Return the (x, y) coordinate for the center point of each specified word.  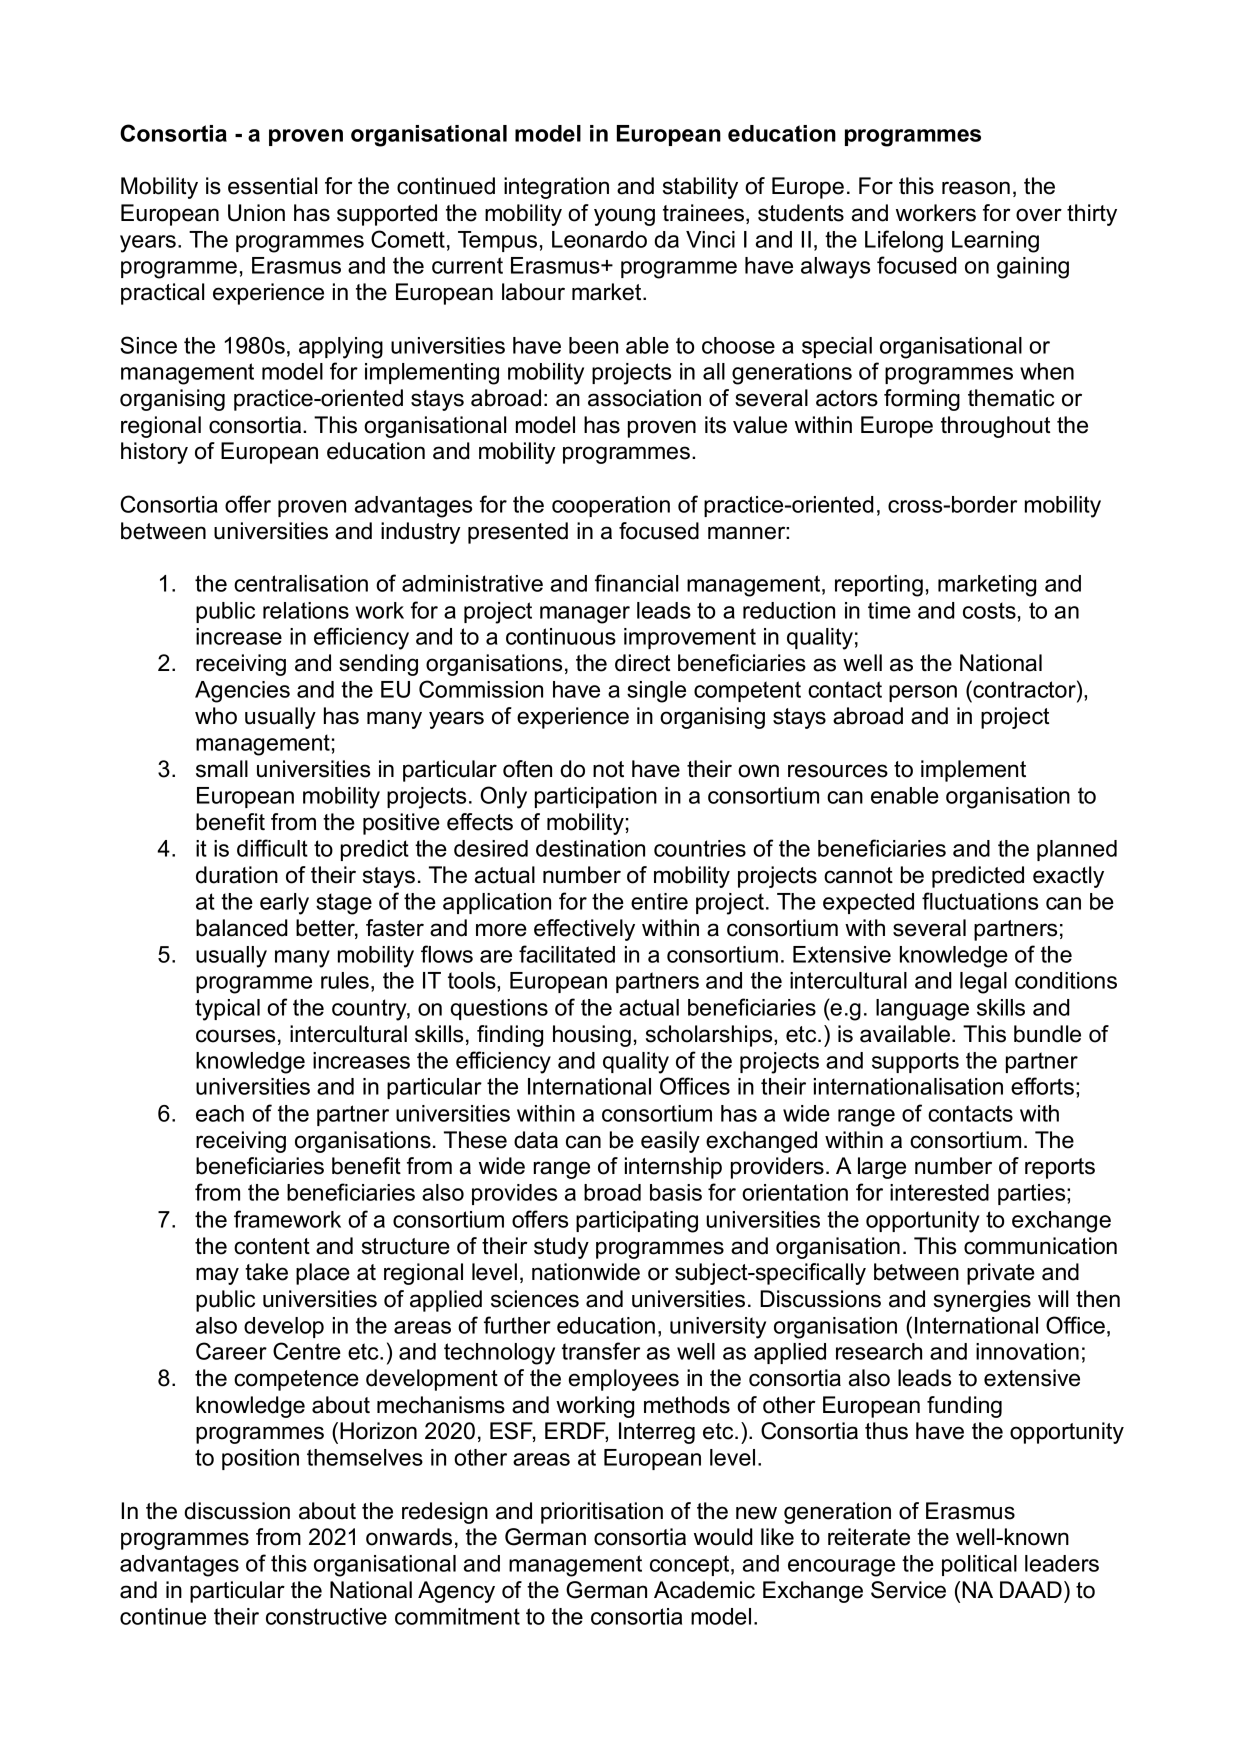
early (284, 904)
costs (989, 610)
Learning (995, 242)
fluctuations (980, 901)
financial (637, 583)
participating (637, 1222)
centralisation (301, 583)
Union (256, 213)
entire (659, 901)
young (624, 217)
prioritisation (602, 1513)
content (272, 1246)
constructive (326, 1616)
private (1001, 1274)
